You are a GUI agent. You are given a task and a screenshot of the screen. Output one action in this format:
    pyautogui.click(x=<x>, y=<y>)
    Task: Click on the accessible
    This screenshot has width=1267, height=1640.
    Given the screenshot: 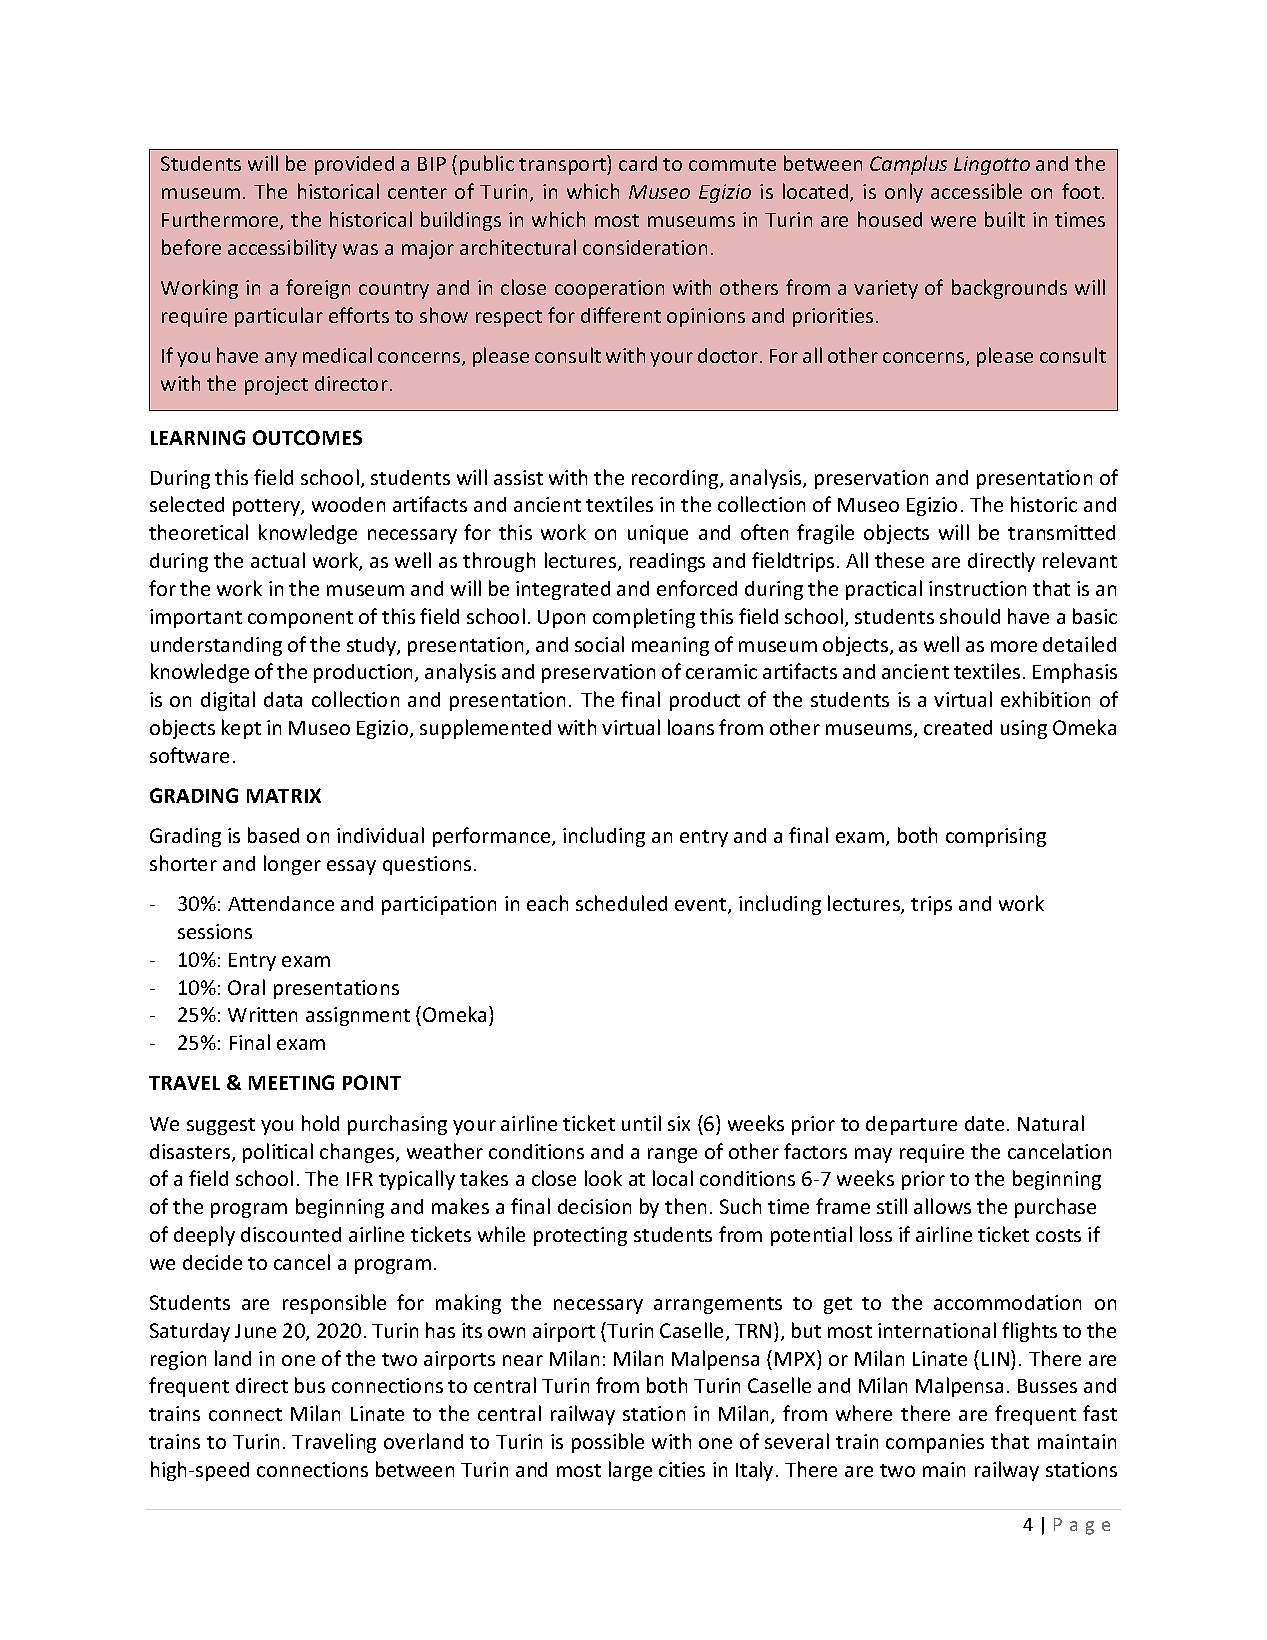 What is the action you would take?
    pyautogui.click(x=976, y=191)
